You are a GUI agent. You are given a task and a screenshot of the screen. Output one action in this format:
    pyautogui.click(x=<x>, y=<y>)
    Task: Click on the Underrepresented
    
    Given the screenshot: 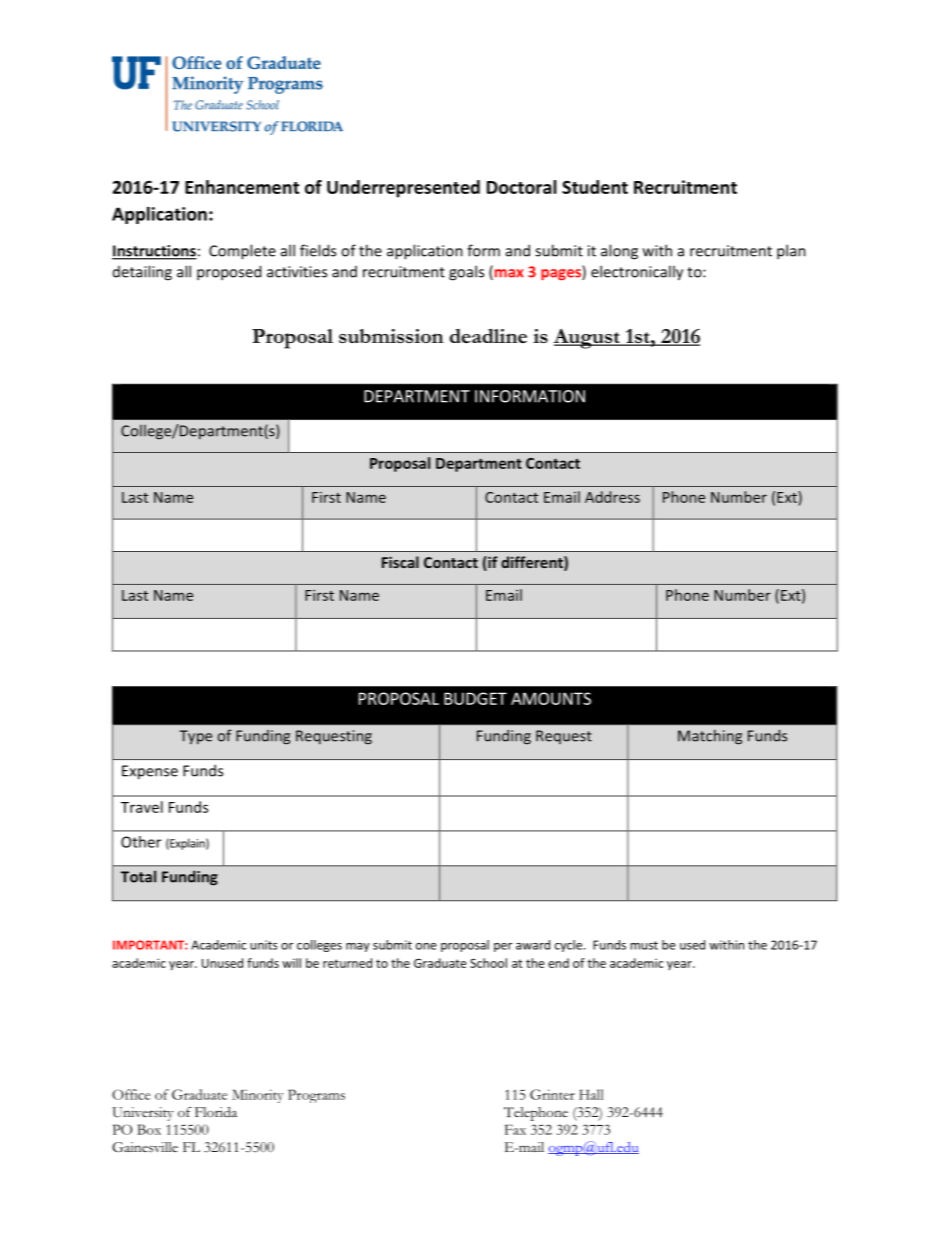 What is the action you would take?
    pyautogui.click(x=403, y=189)
